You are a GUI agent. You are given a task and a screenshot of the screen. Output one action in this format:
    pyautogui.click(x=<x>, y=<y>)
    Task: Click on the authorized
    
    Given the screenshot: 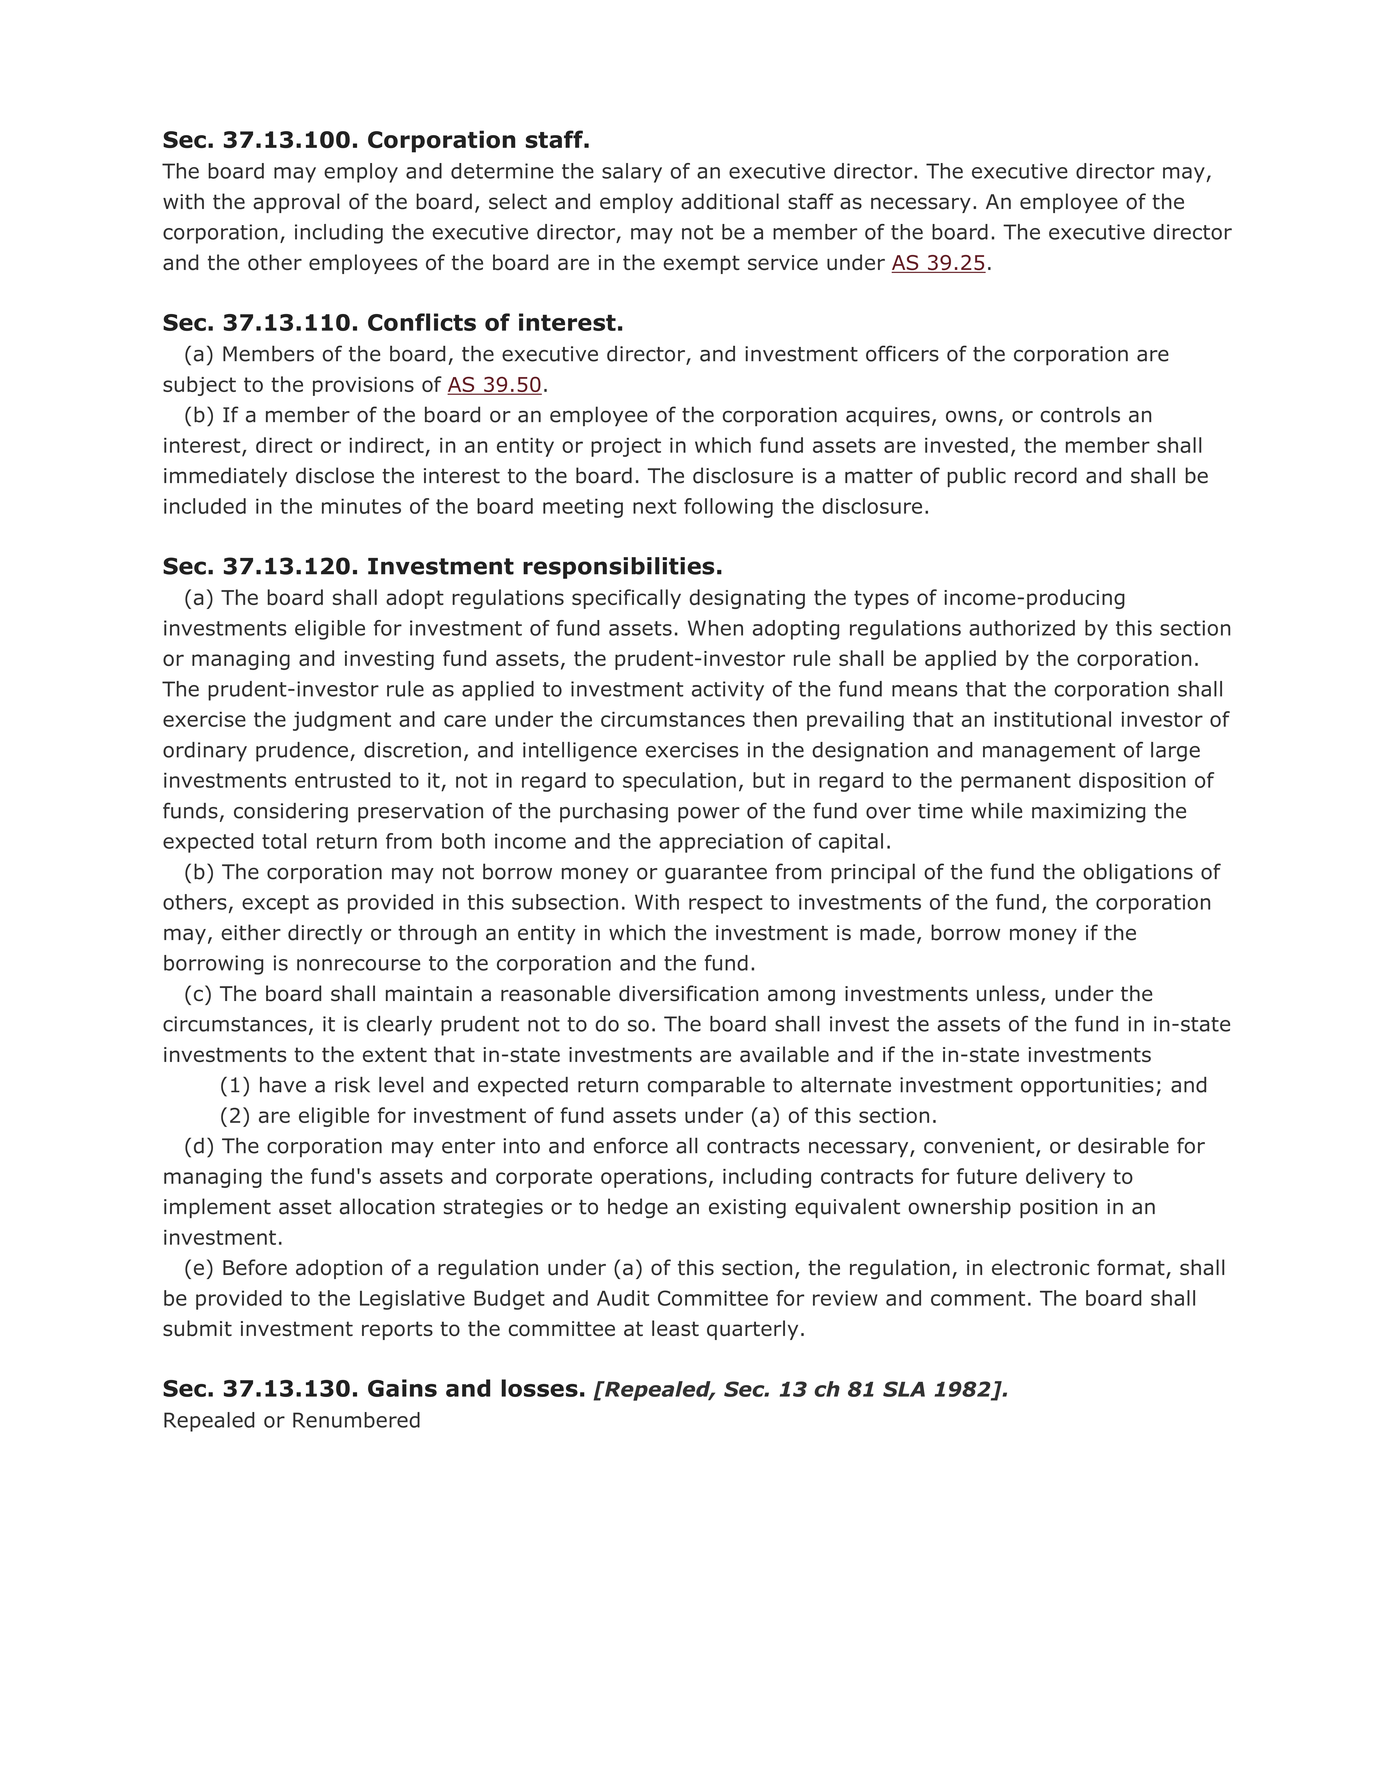 What is the action you would take?
    pyautogui.click(x=1022, y=628)
